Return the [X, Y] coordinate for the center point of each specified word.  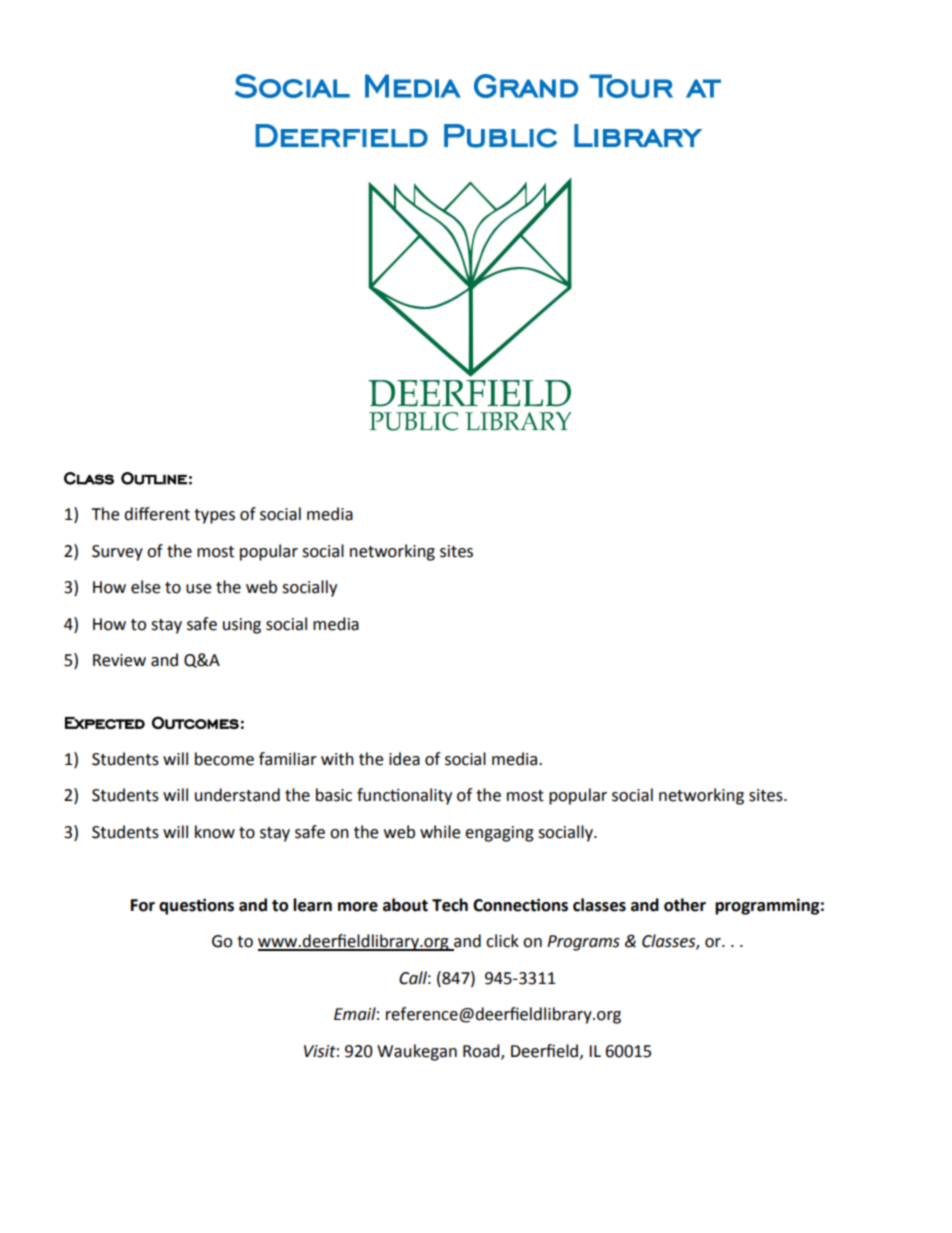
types [214, 516]
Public [500, 136]
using [242, 626]
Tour [631, 86]
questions [196, 906]
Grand [526, 86]
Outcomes [195, 722]
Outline [154, 478]
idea [404, 759]
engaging [499, 834]
